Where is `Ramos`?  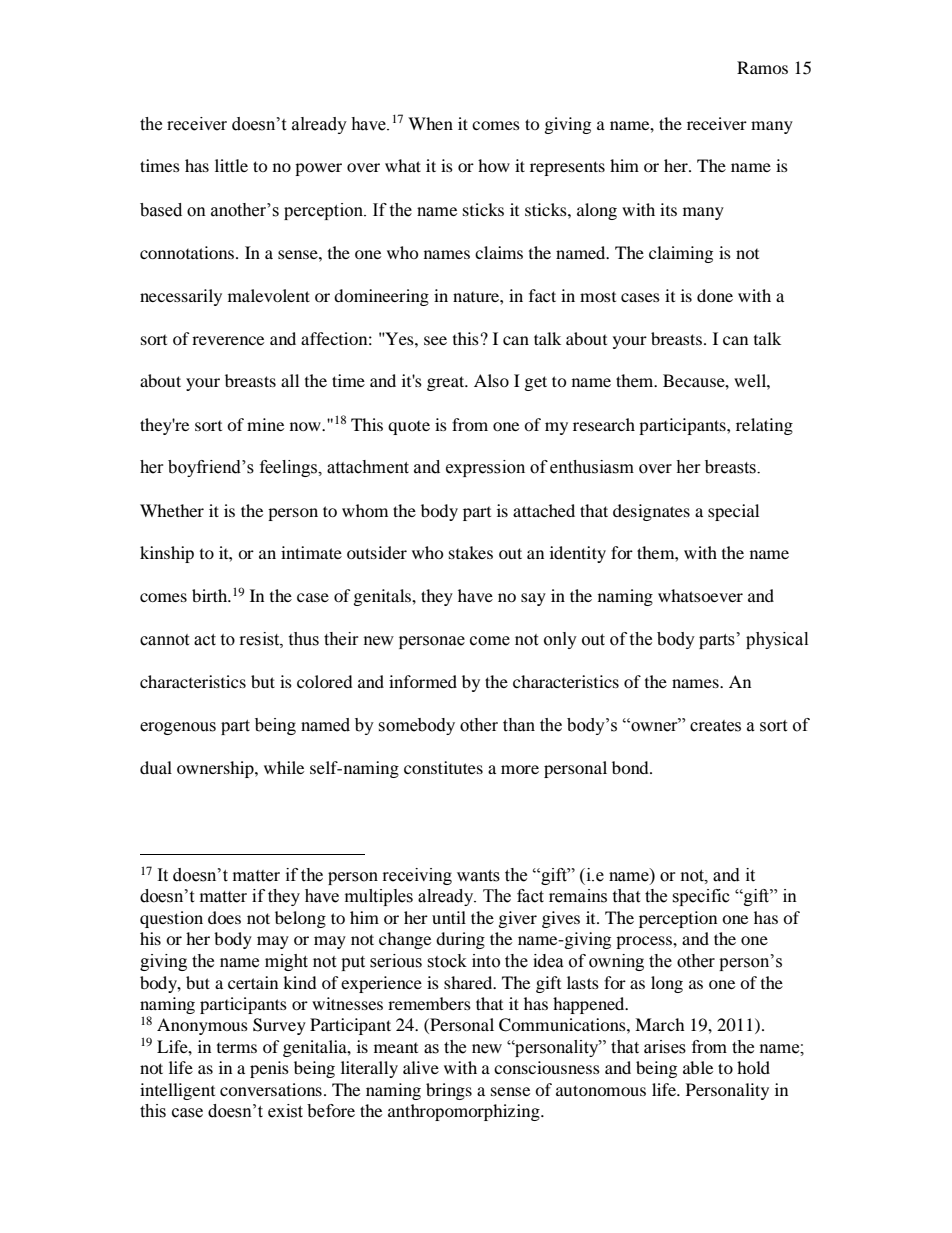 Ramos is located at coordinates (762, 67).
